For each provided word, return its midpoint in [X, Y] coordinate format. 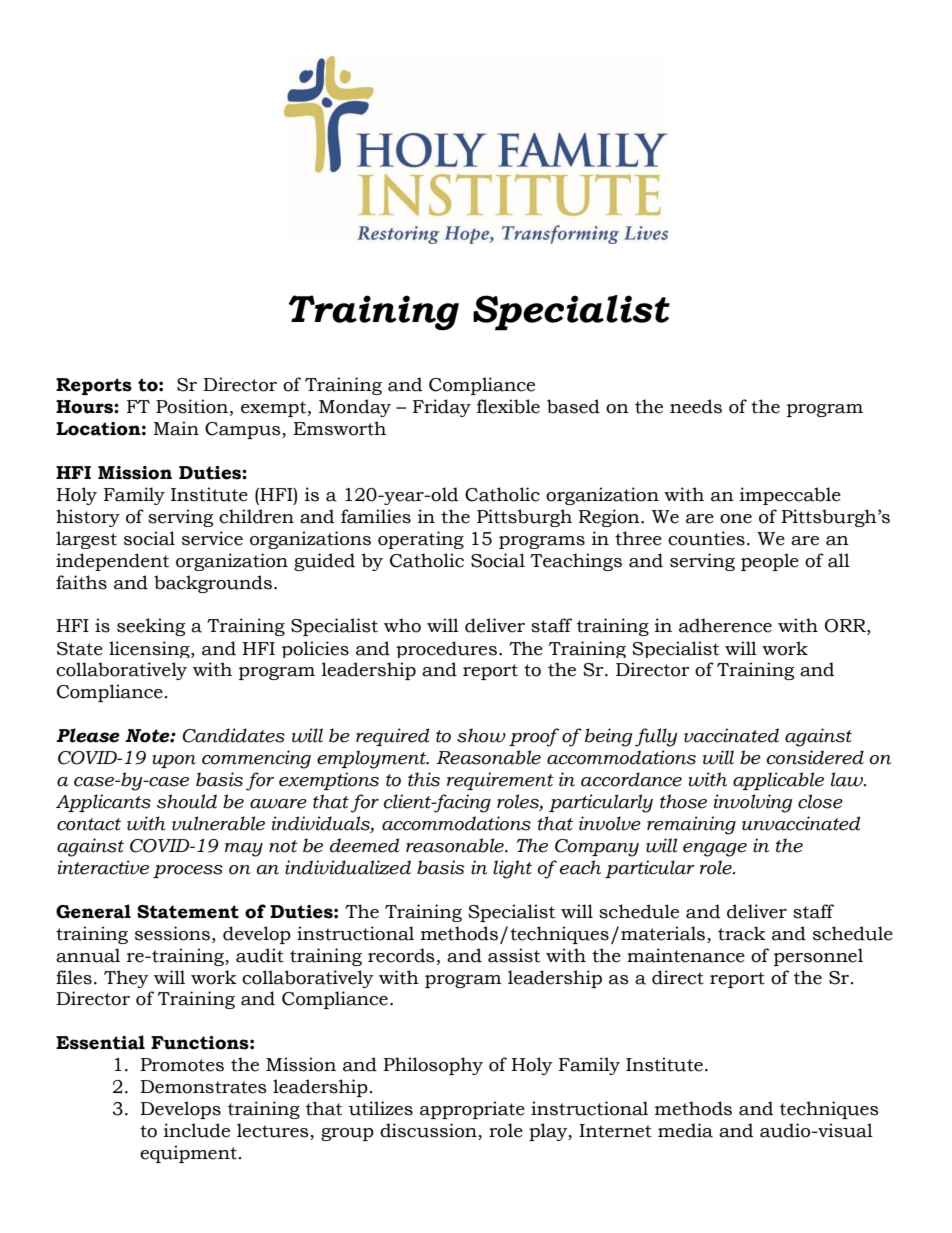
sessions [174, 933]
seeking [151, 627]
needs [696, 406]
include [197, 1130]
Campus [244, 430]
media [685, 1130]
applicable [778, 781]
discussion [429, 1131]
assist [514, 955]
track [742, 933]
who [402, 625]
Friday [442, 408]
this [424, 779]
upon [174, 761]
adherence [725, 625]
